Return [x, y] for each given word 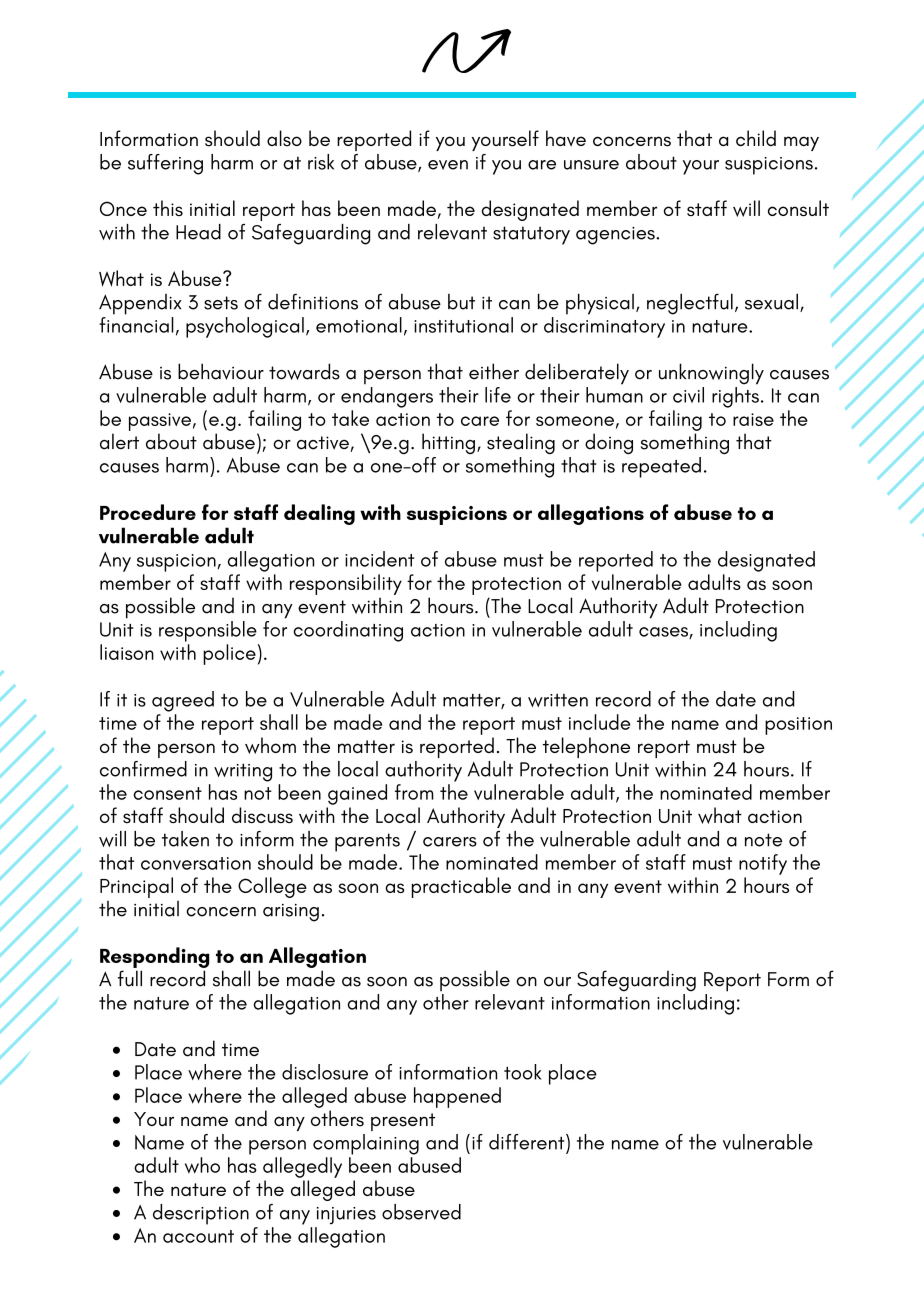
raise [753, 419]
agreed [183, 701]
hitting [448, 443]
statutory [531, 235]
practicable [461, 887]
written [558, 700]
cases [664, 633]
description [201, 1214]
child [756, 138]
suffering [165, 164]
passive [160, 422]
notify [763, 864]
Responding [154, 957]
